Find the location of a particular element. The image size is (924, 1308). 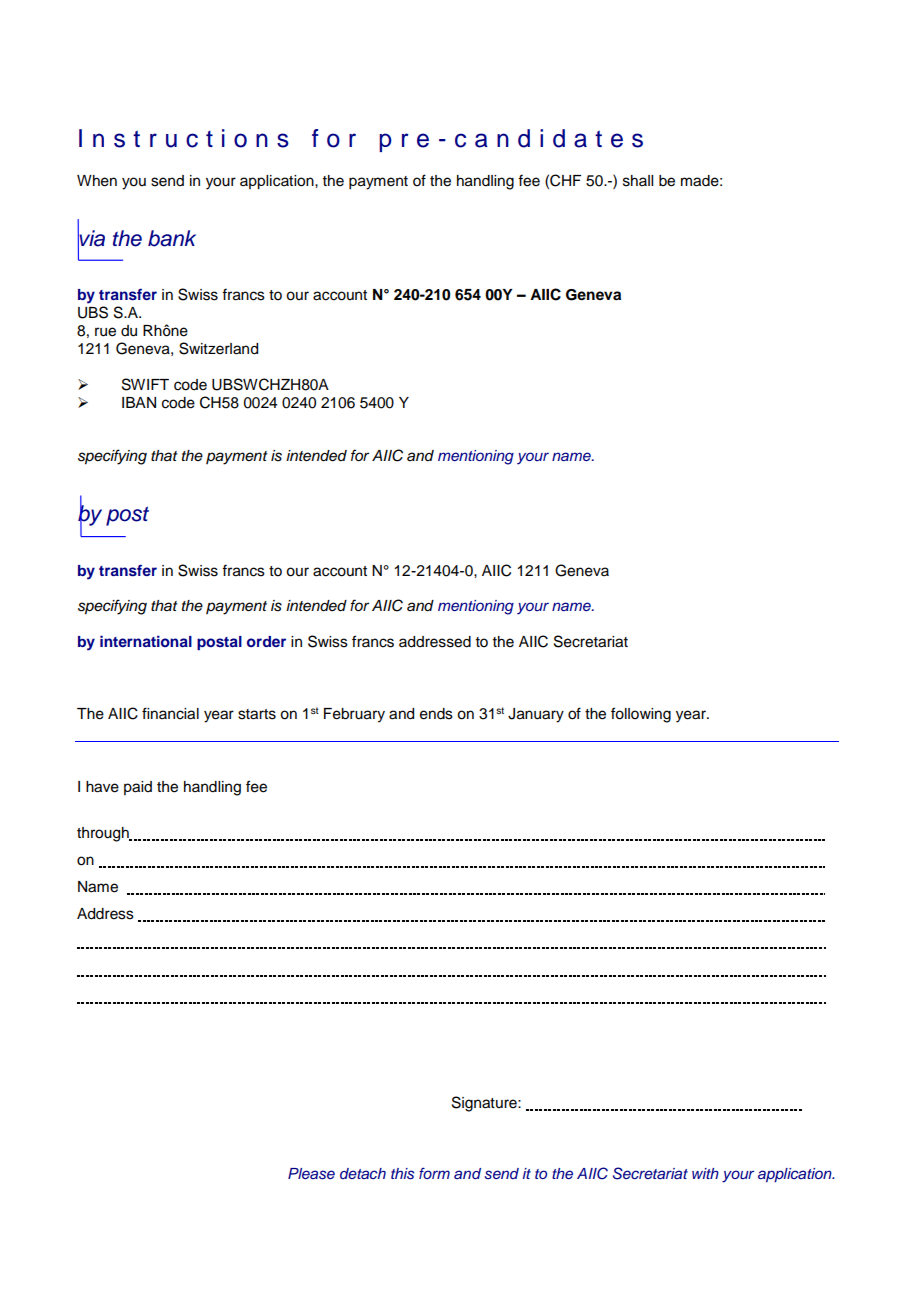

paid is located at coordinates (138, 788).
